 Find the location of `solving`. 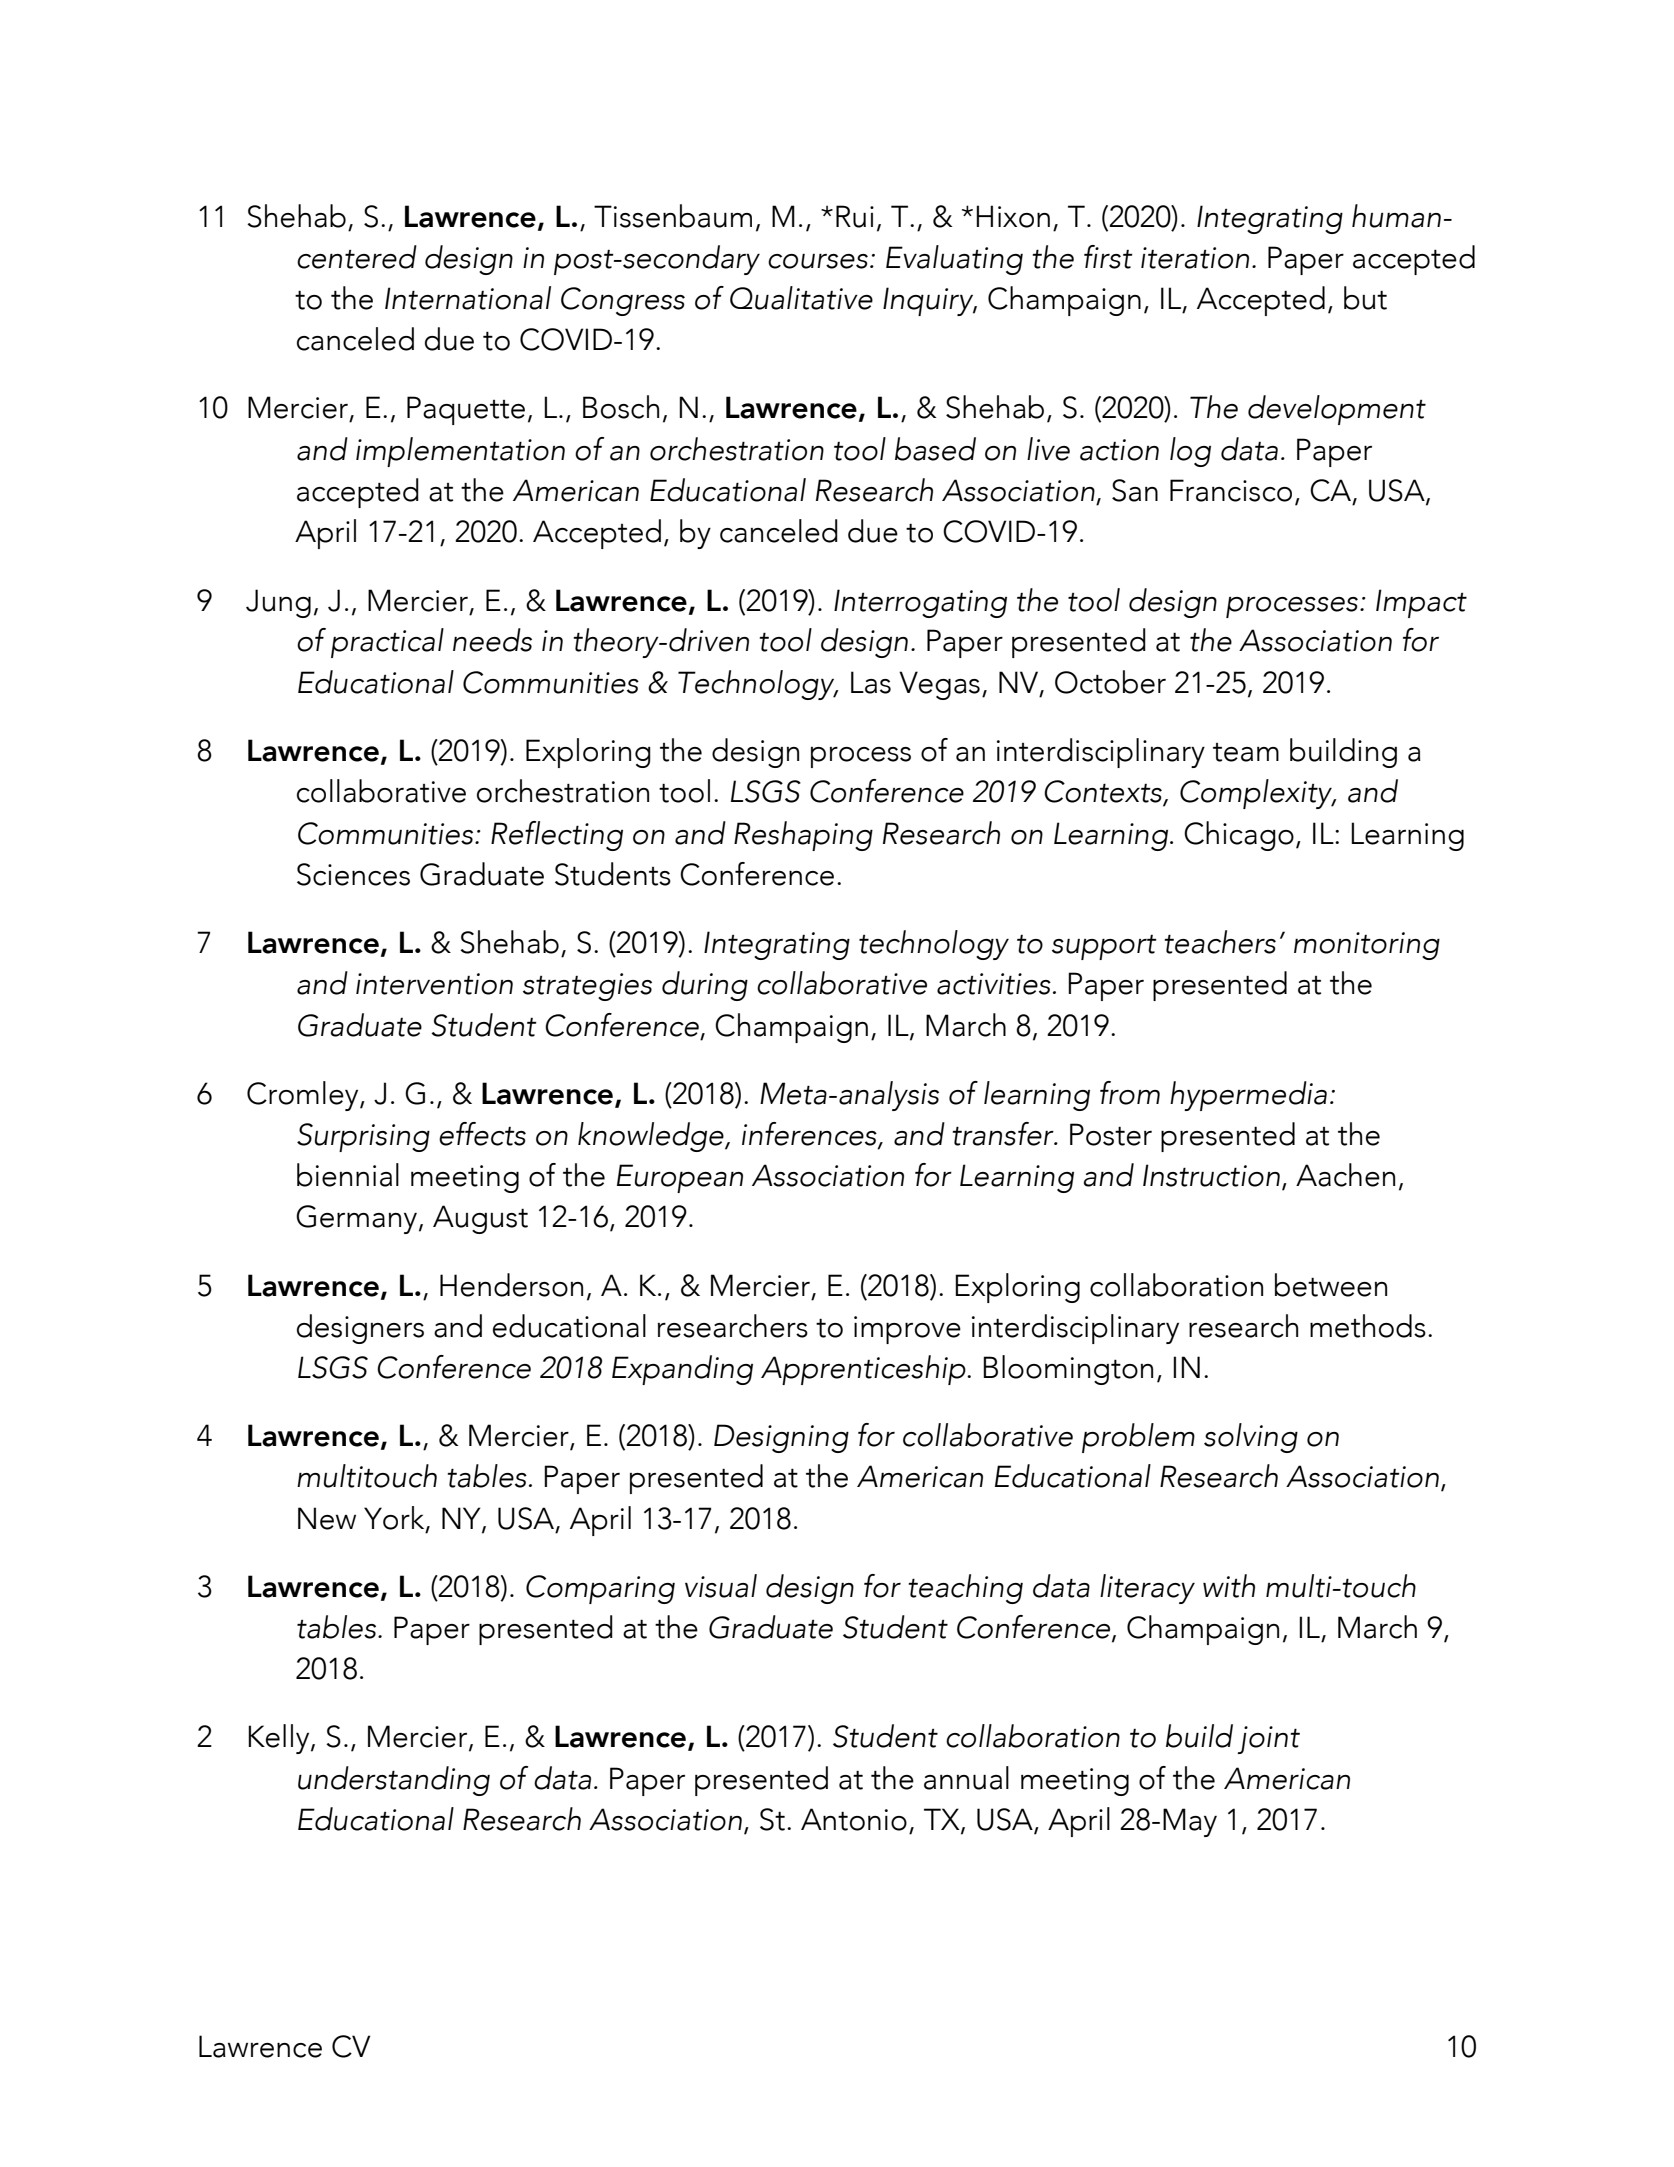

solving is located at coordinates (1251, 1438).
